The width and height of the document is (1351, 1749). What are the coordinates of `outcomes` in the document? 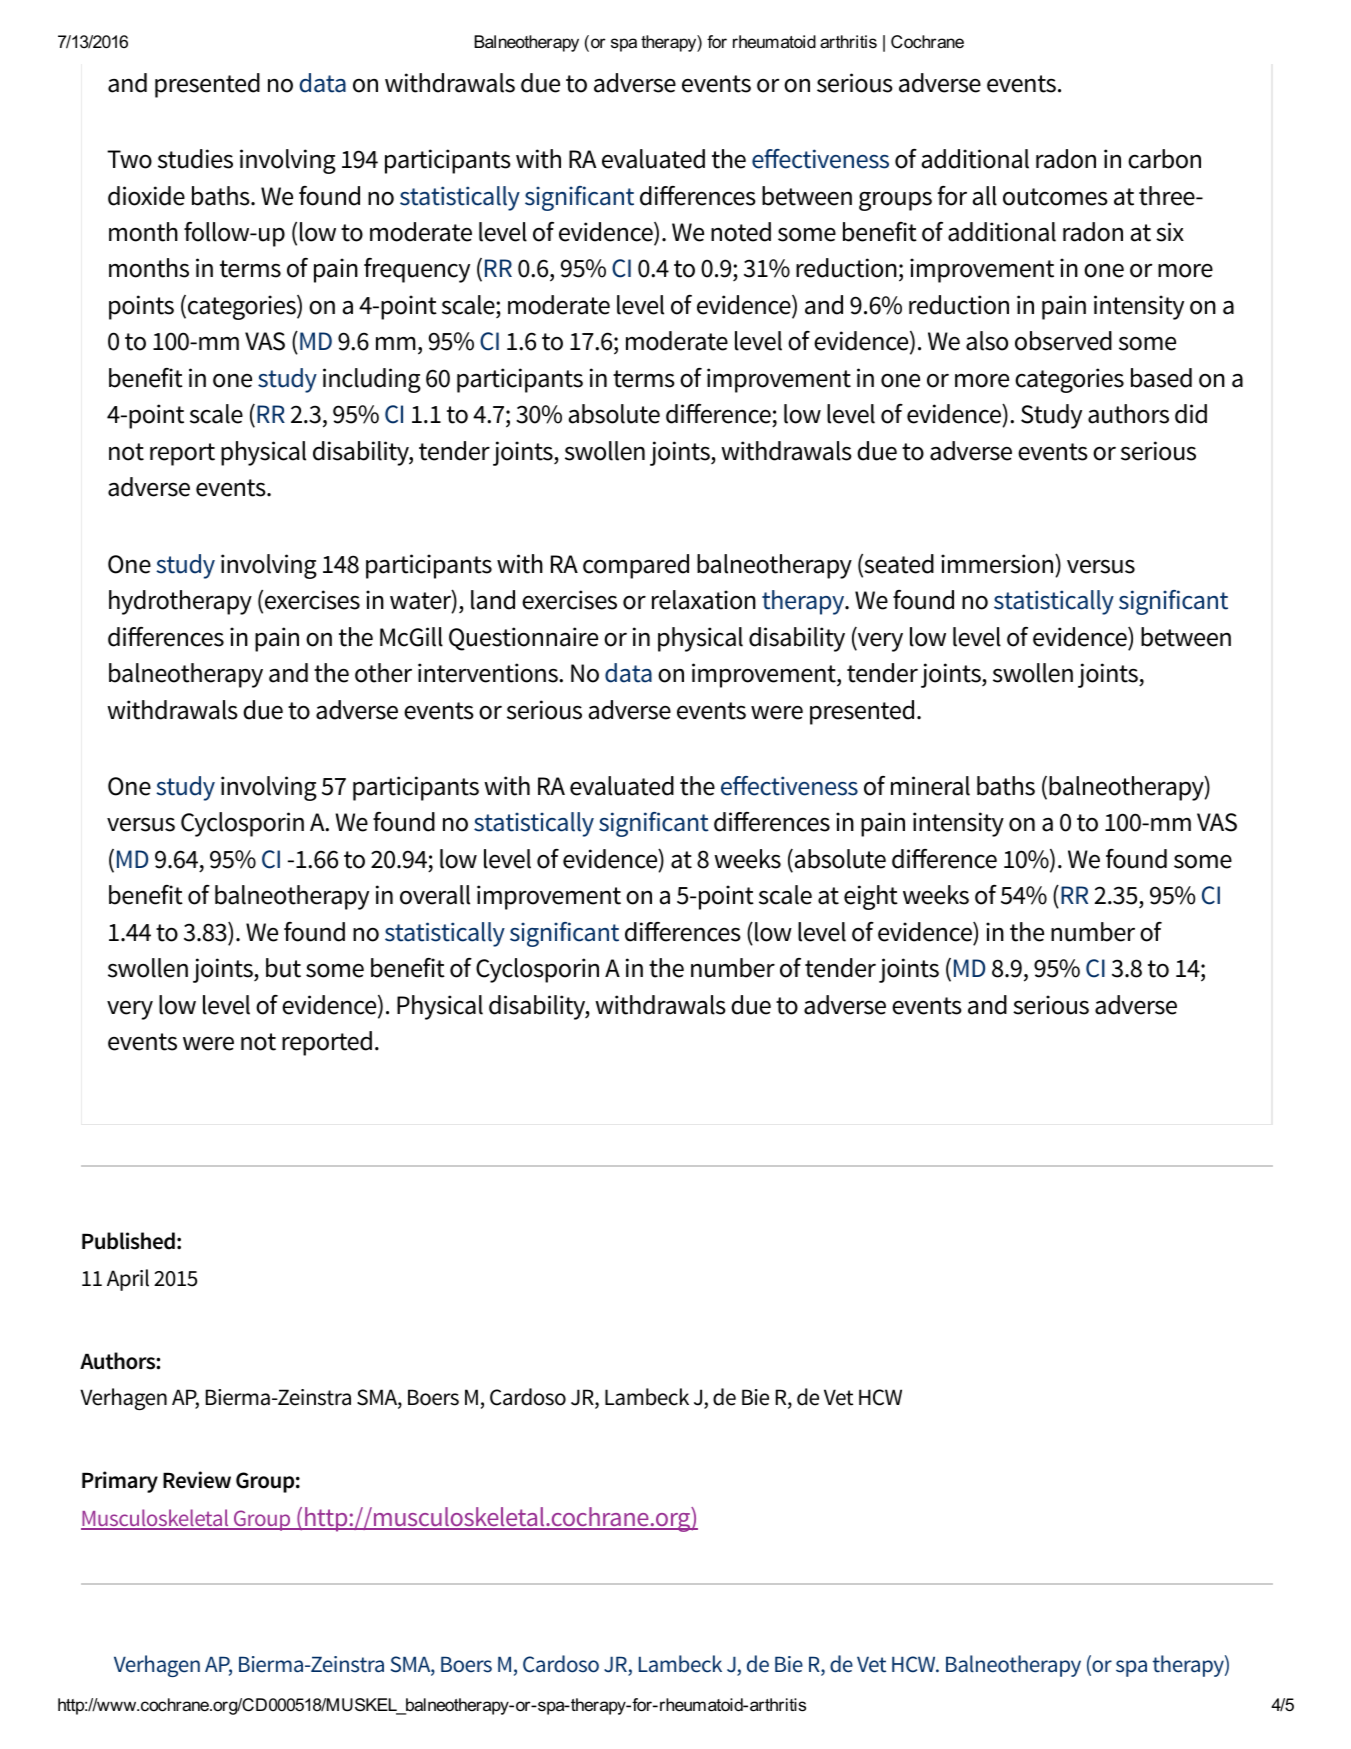 It's located at (1055, 197).
